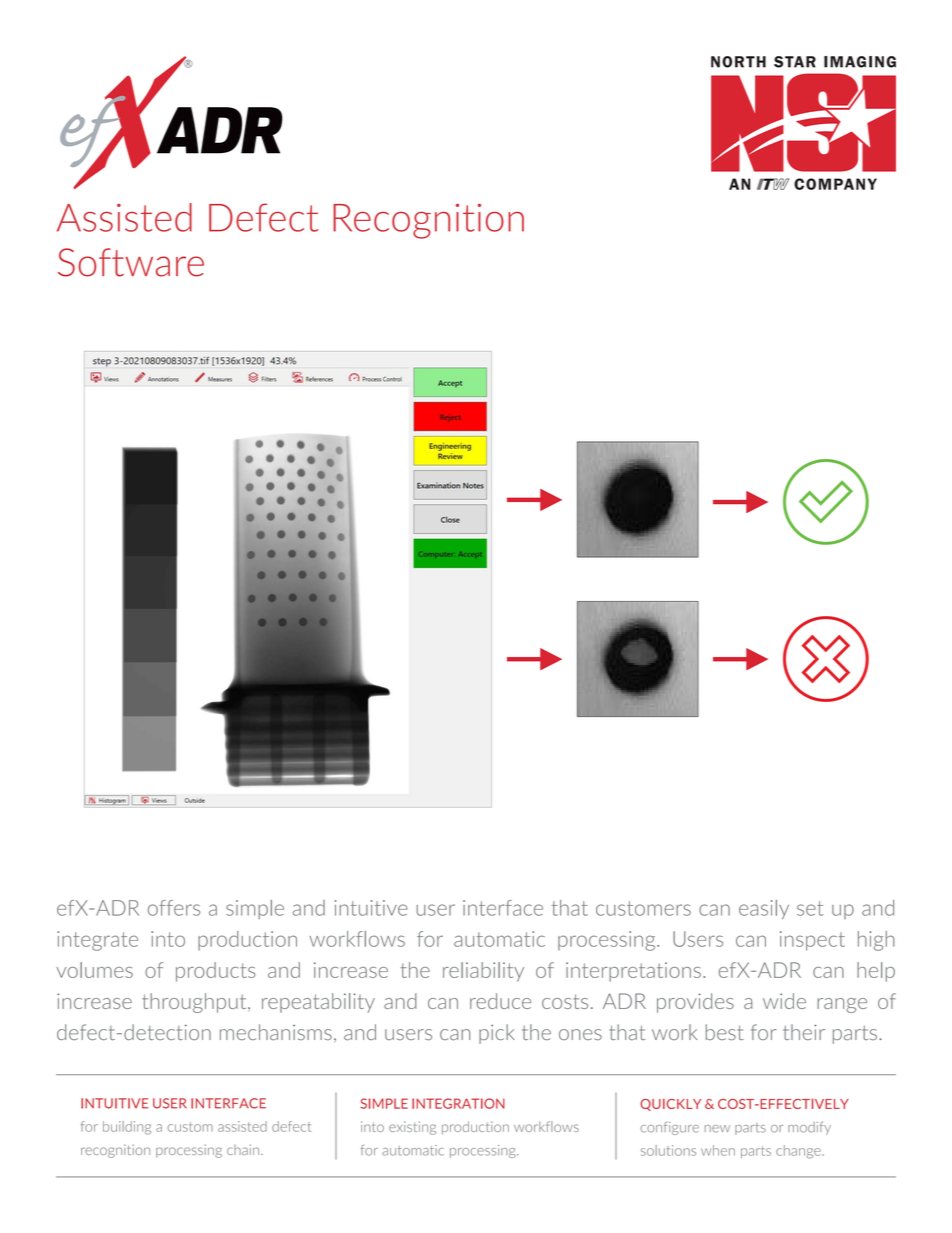 Image resolution: width=952 pixels, height=1233 pixels. What do you see at coordinates (764, 909) in the image?
I see `easily` at bounding box center [764, 909].
